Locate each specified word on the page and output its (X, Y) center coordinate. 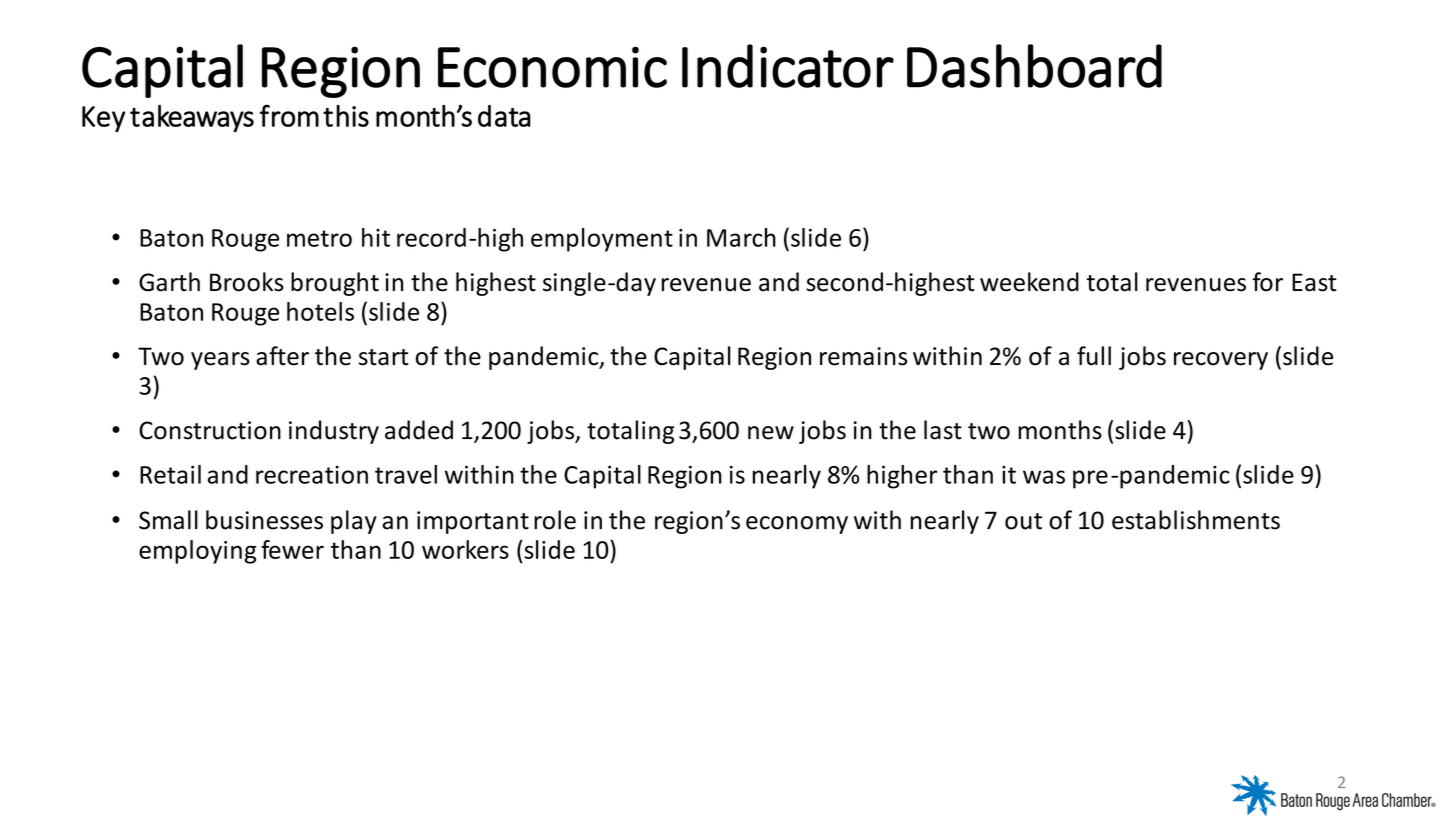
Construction (210, 430)
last (943, 430)
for (1267, 282)
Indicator (788, 66)
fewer (292, 549)
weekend (1029, 282)
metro (319, 238)
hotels (320, 311)
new (771, 433)
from (289, 115)
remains (863, 356)
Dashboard (1034, 66)
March (741, 237)
